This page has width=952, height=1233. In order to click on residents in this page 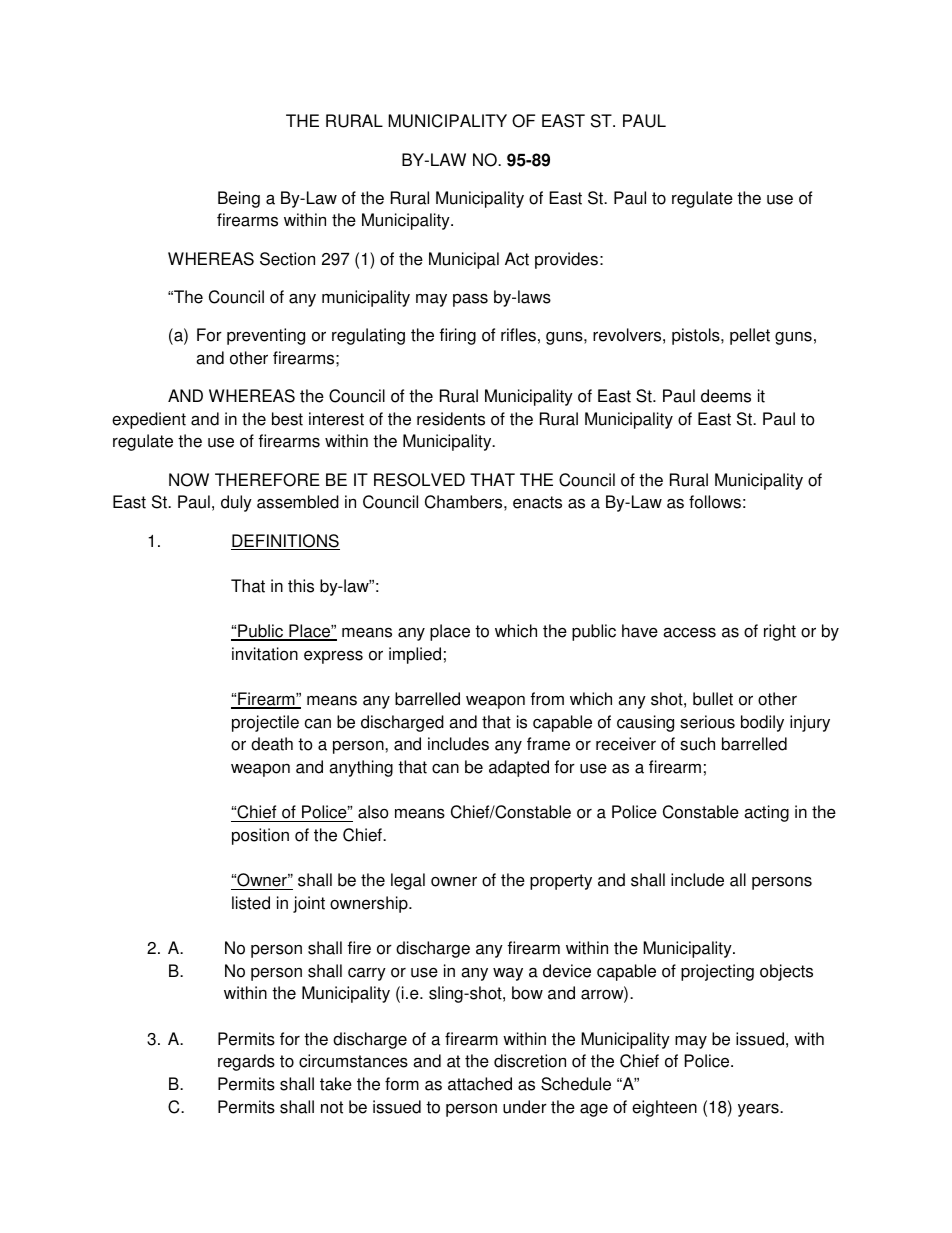, I will do `click(451, 419)`.
